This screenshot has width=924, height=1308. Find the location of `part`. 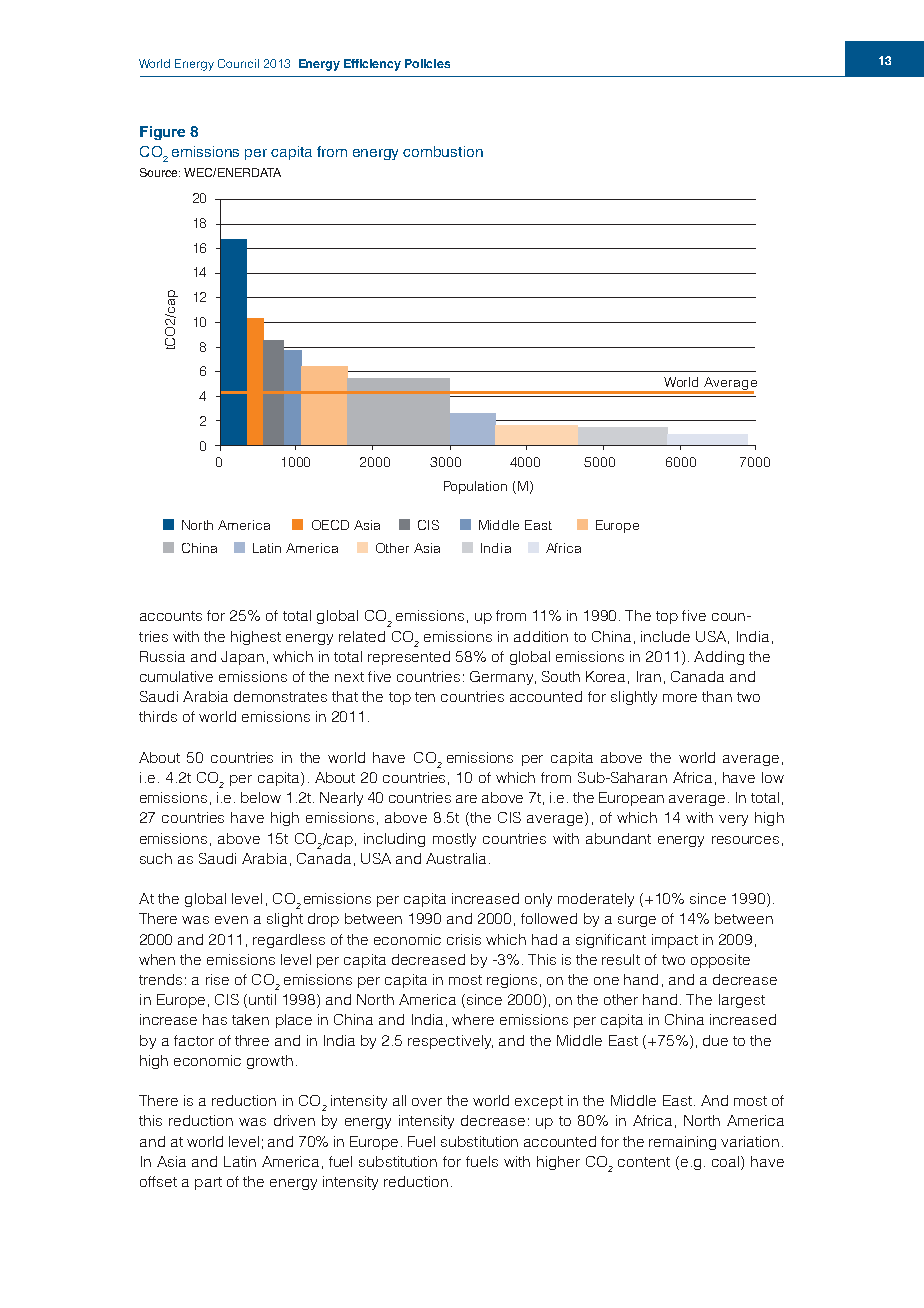

part is located at coordinates (208, 1183).
